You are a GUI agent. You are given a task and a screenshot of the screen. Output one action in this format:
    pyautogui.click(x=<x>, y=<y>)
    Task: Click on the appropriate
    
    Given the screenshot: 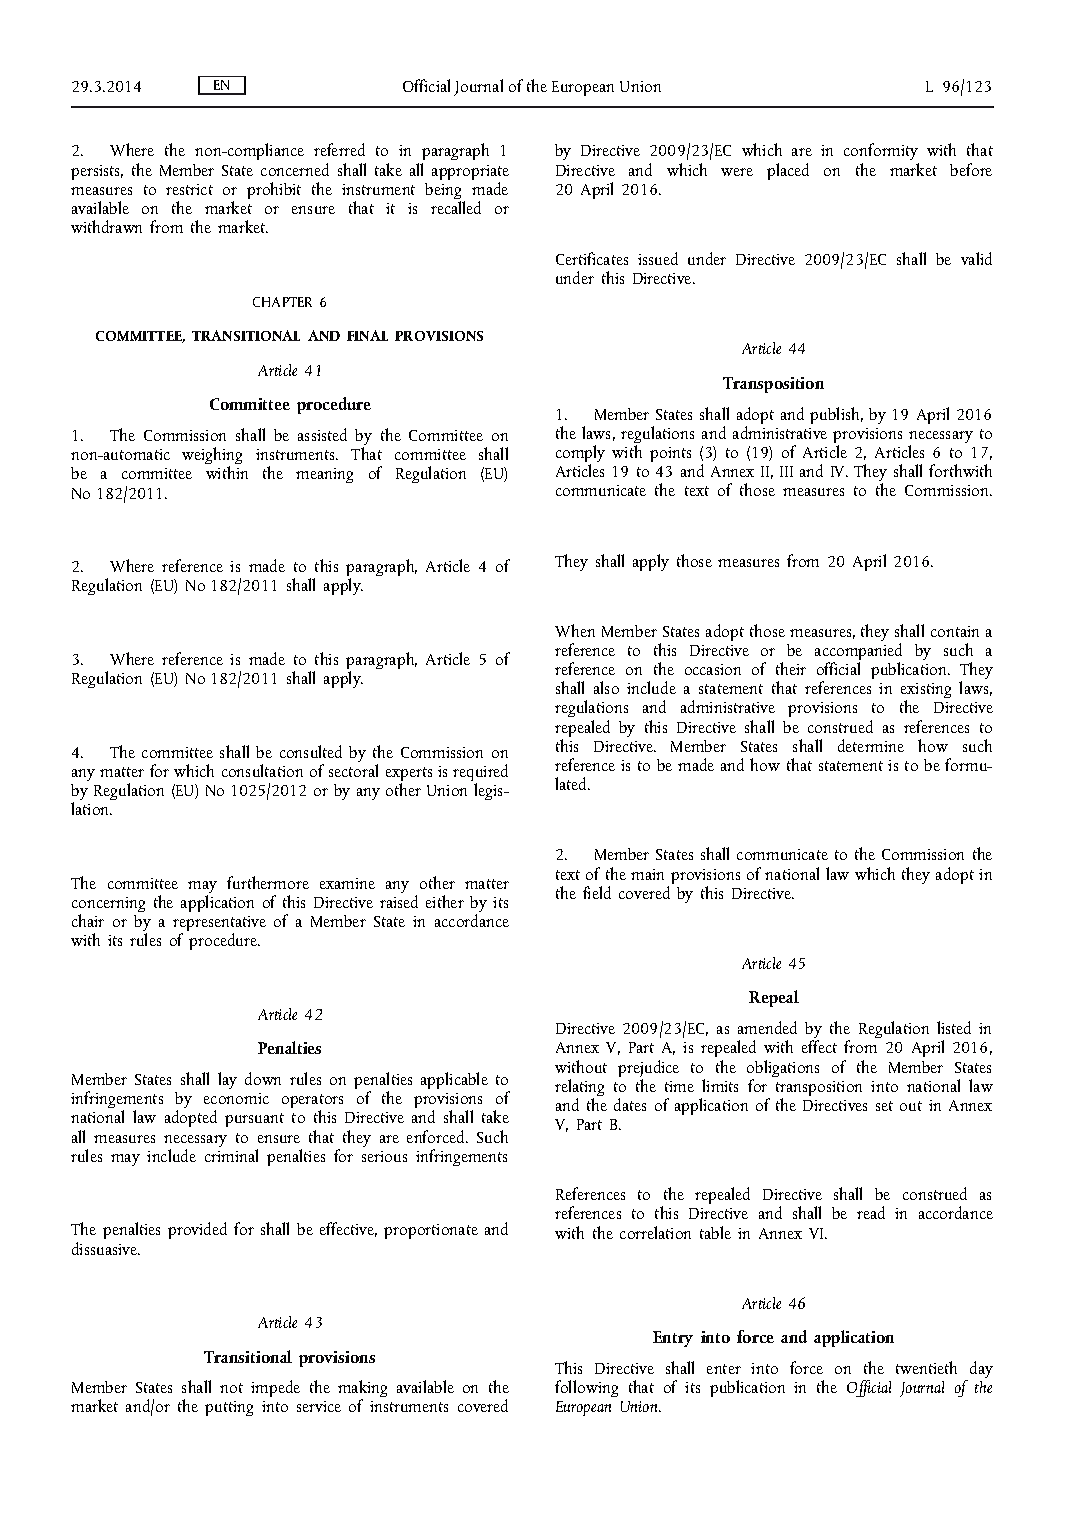 What is the action you would take?
    pyautogui.click(x=470, y=174)
